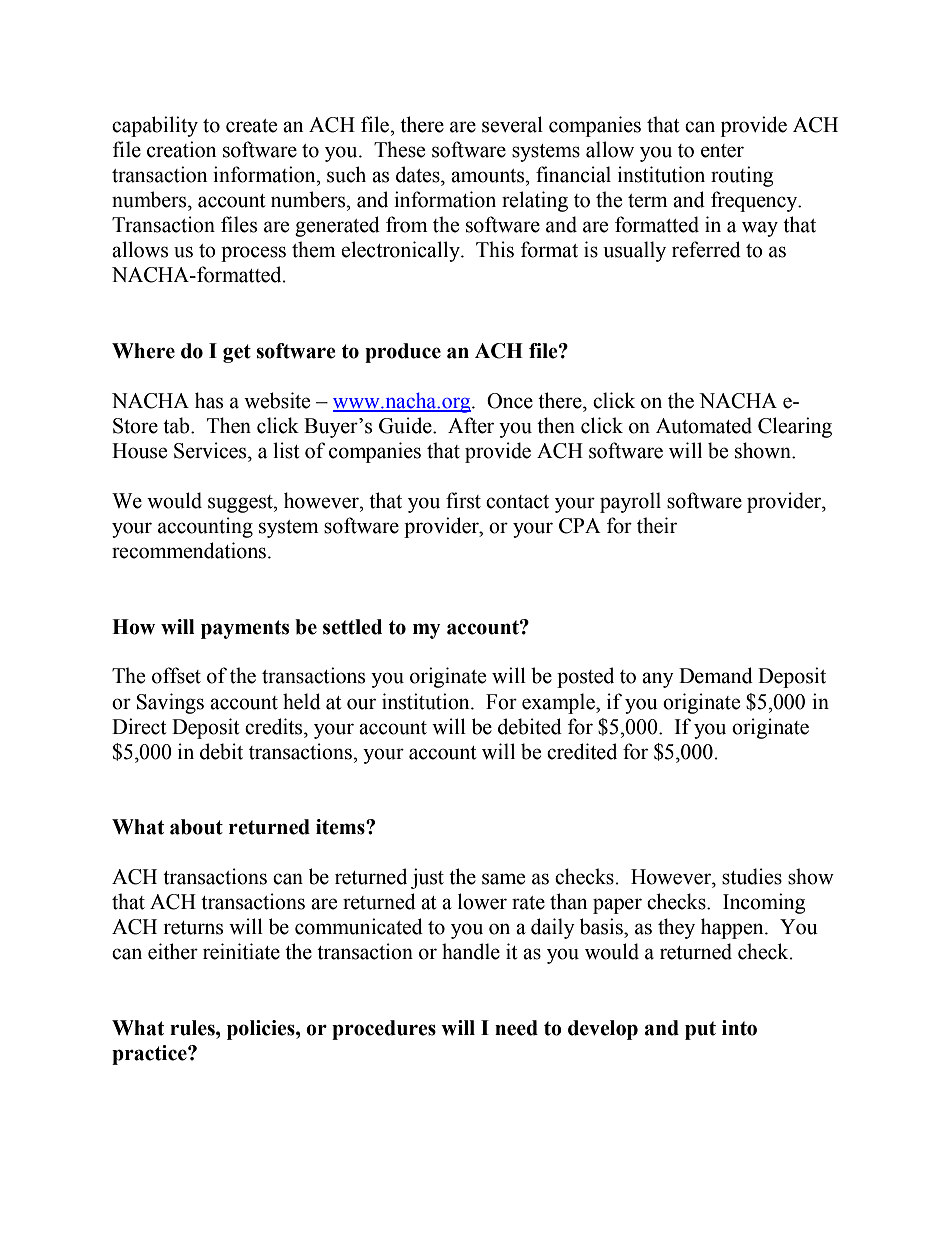 This page has height=1233, width=952. I want to click on Once, so click(510, 401).
